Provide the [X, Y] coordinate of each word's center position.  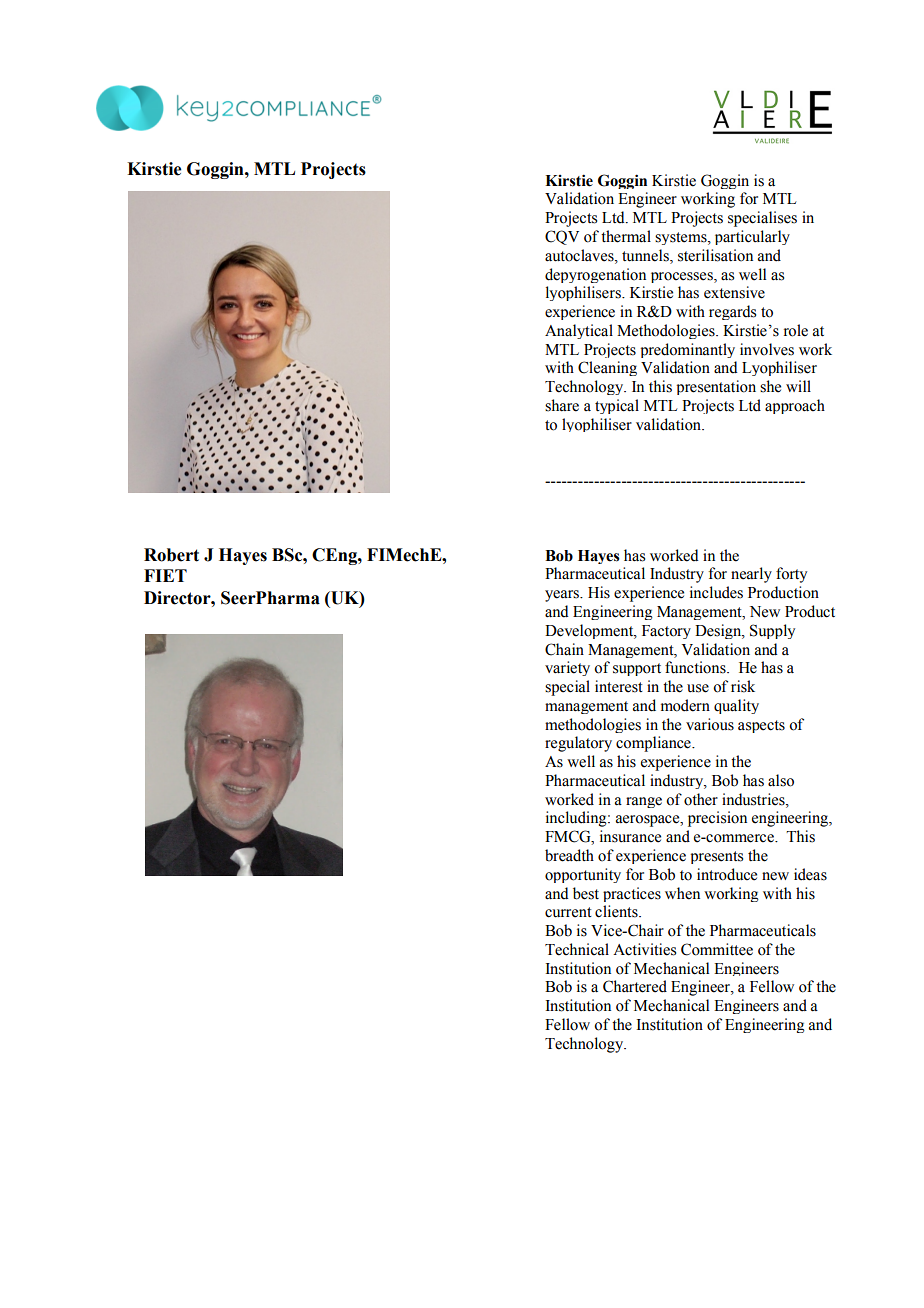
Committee [717, 949]
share [562, 405]
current [568, 912]
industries [754, 799]
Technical [577, 949]
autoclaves [580, 255]
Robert [171, 555]
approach [795, 406]
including [577, 819]
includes [716, 592]
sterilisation [715, 255]
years [563, 596]
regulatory [578, 744]
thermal [626, 236]
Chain [564, 649]
